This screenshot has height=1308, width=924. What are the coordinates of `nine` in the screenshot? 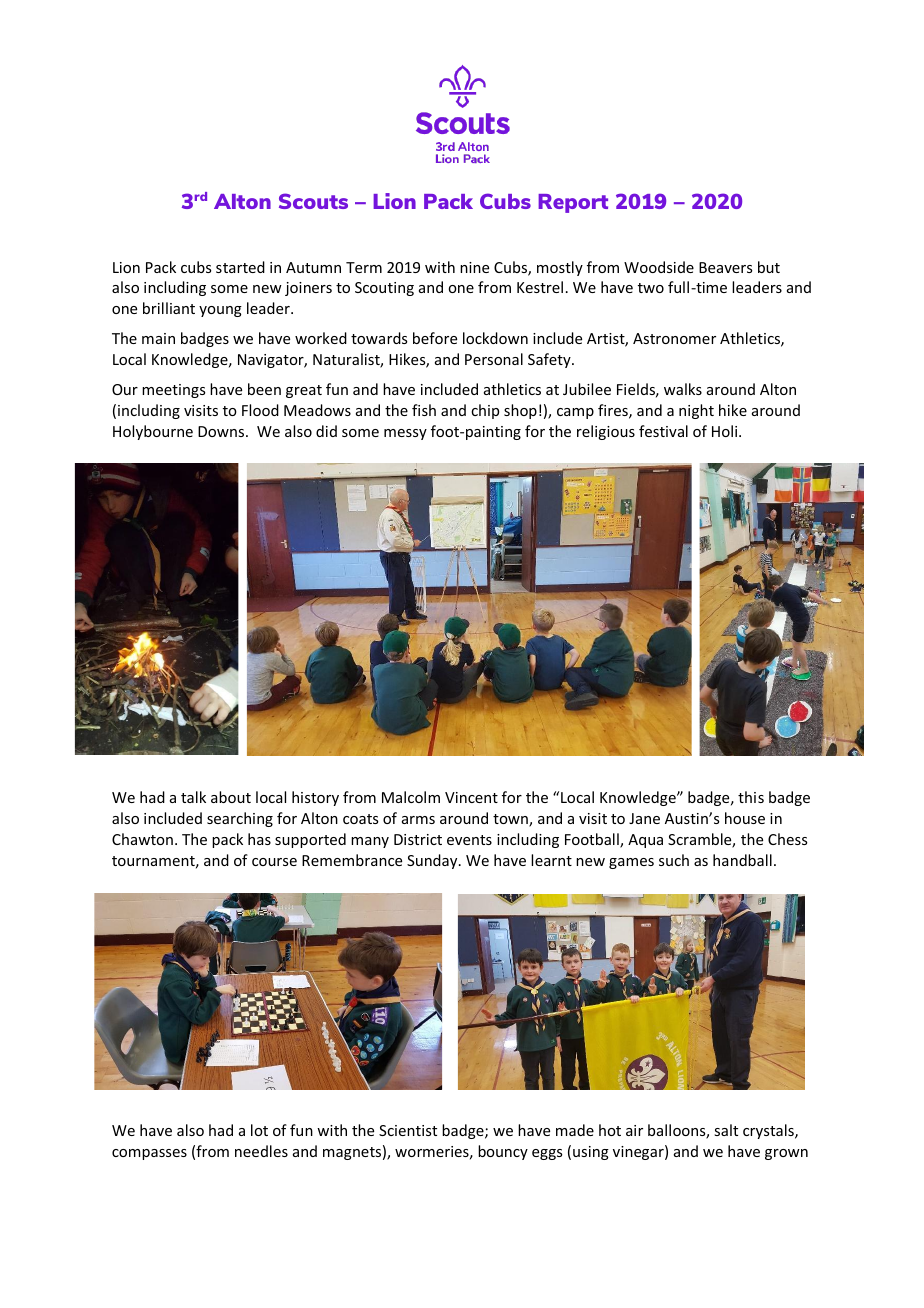 It's located at (474, 267).
